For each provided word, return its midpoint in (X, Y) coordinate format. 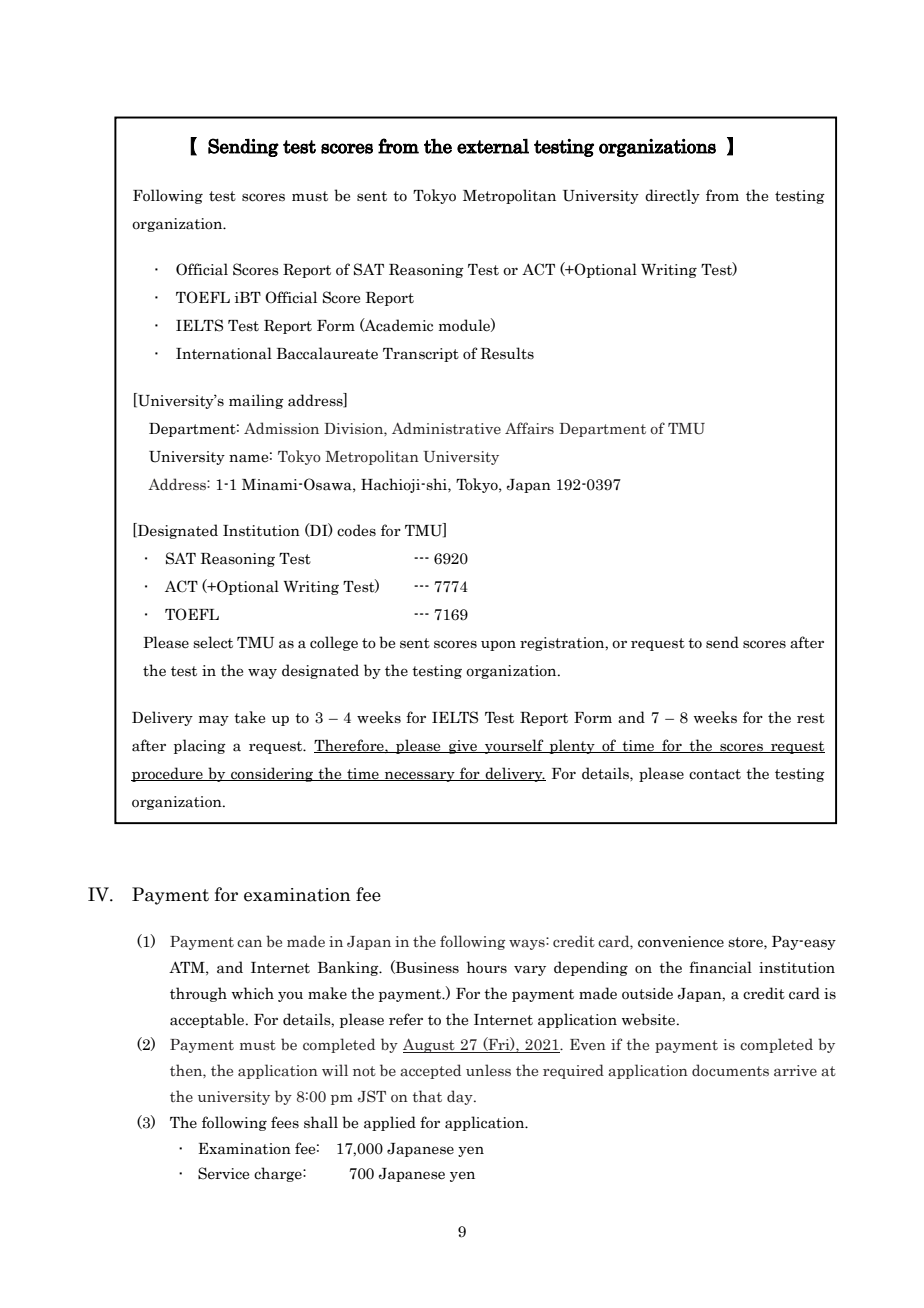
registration (563, 644)
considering (272, 774)
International (224, 353)
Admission (281, 428)
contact (715, 774)
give (463, 747)
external (493, 146)
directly (672, 196)
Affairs (529, 428)
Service (223, 1173)
